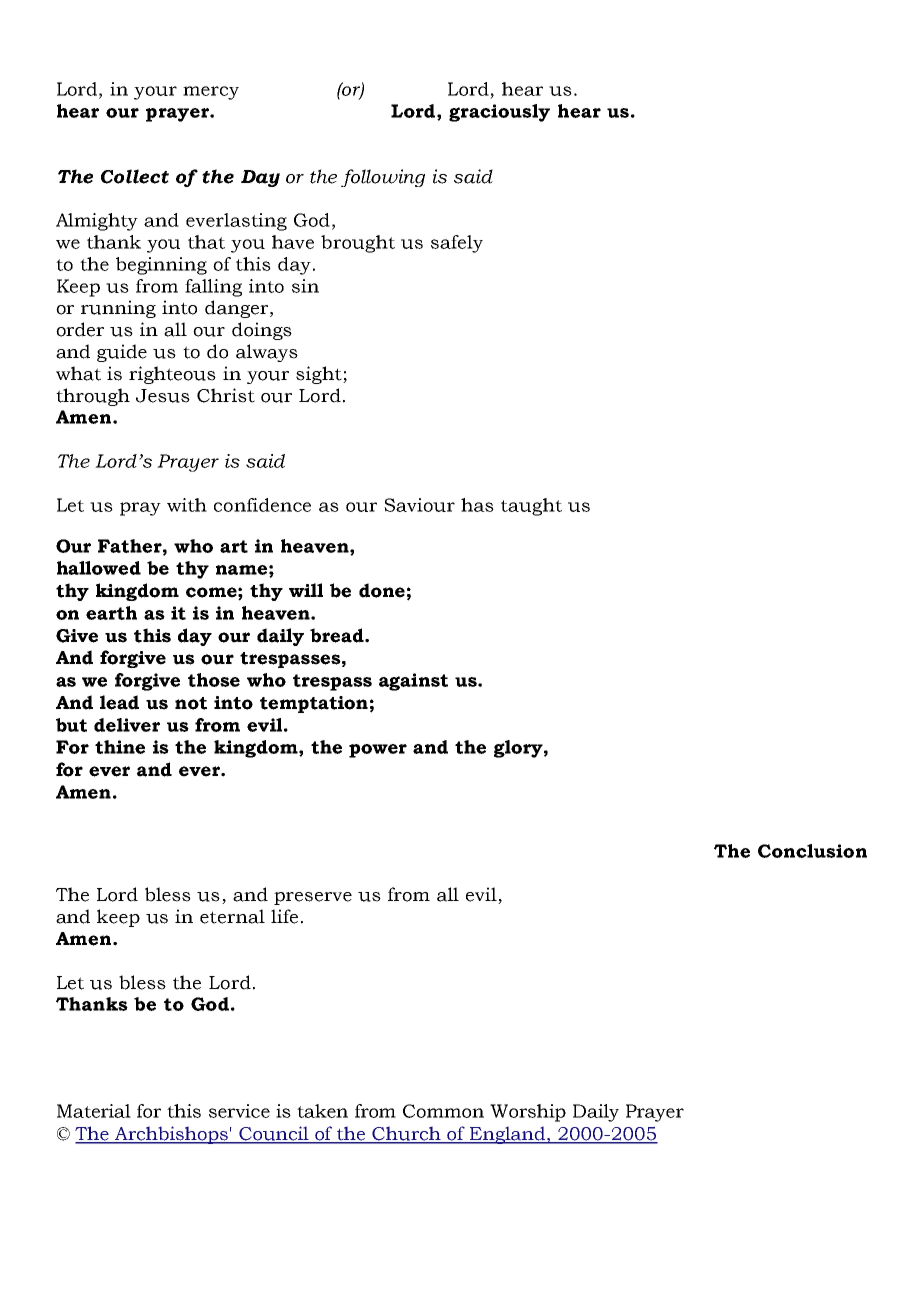 This screenshot has height=1308, width=924. I want to click on Conclusion, so click(812, 851).
